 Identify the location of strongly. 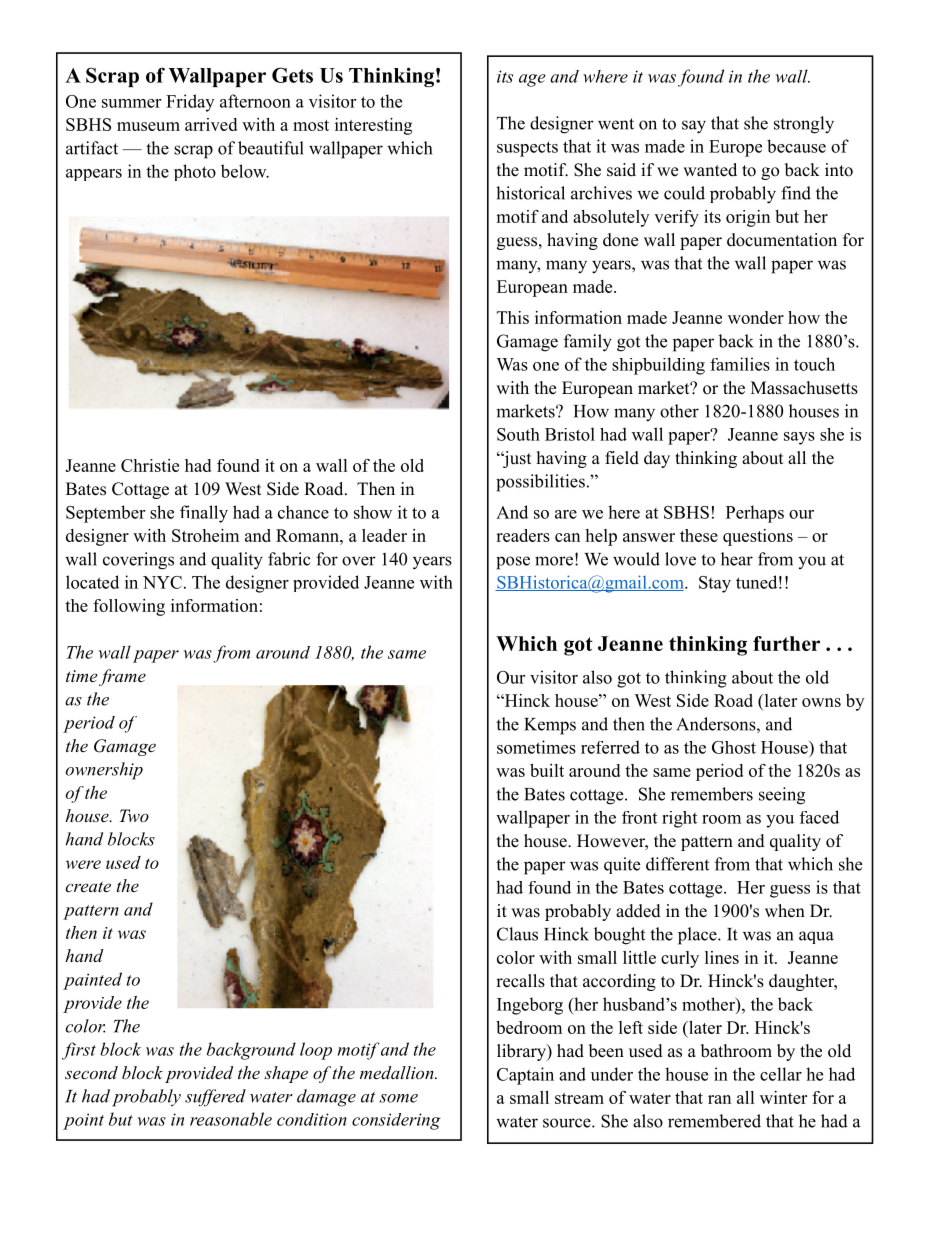
(804, 125).
